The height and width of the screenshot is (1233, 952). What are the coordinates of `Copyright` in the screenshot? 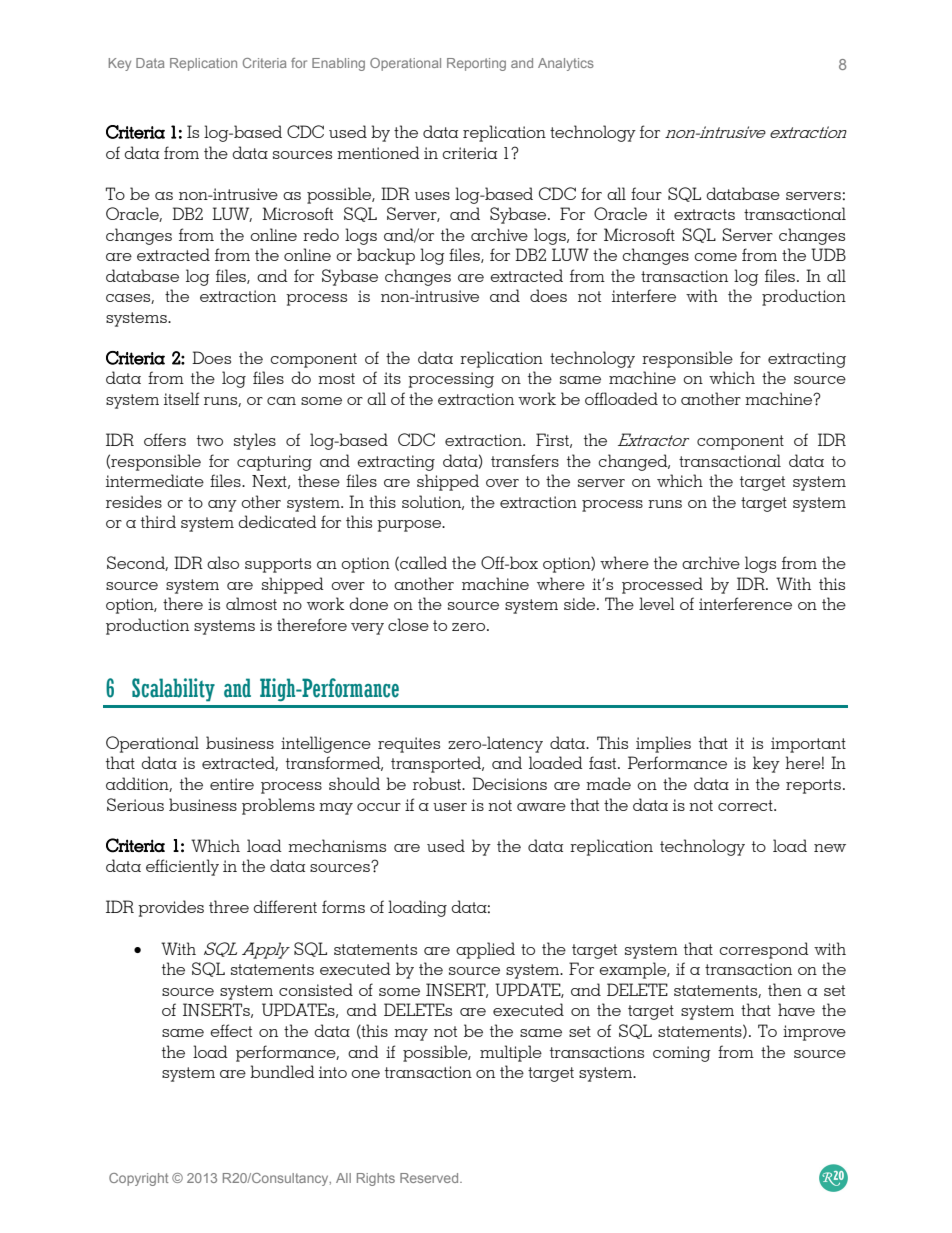 It's located at (138, 1179).
